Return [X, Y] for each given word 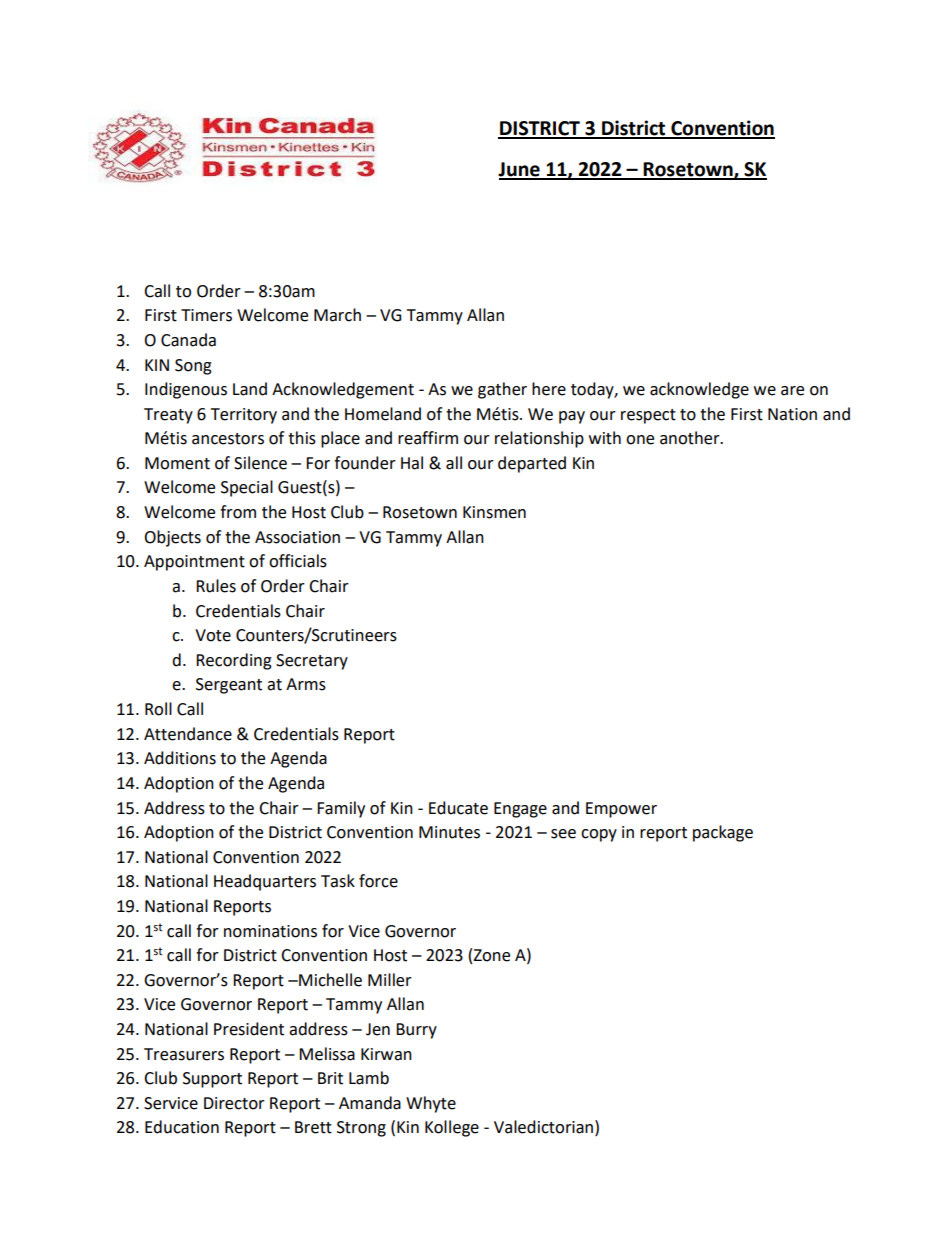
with [605, 438]
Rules [216, 586]
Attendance [188, 734]
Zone [491, 955]
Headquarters [265, 882]
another [691, 438]
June [520, 170]
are [792, 391]
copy [599, 835]
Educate [458, 808]
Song [193, 367]
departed [532, 464]
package [723, 833]
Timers [206, 315]
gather [502, 390]
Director [234, 1103]
